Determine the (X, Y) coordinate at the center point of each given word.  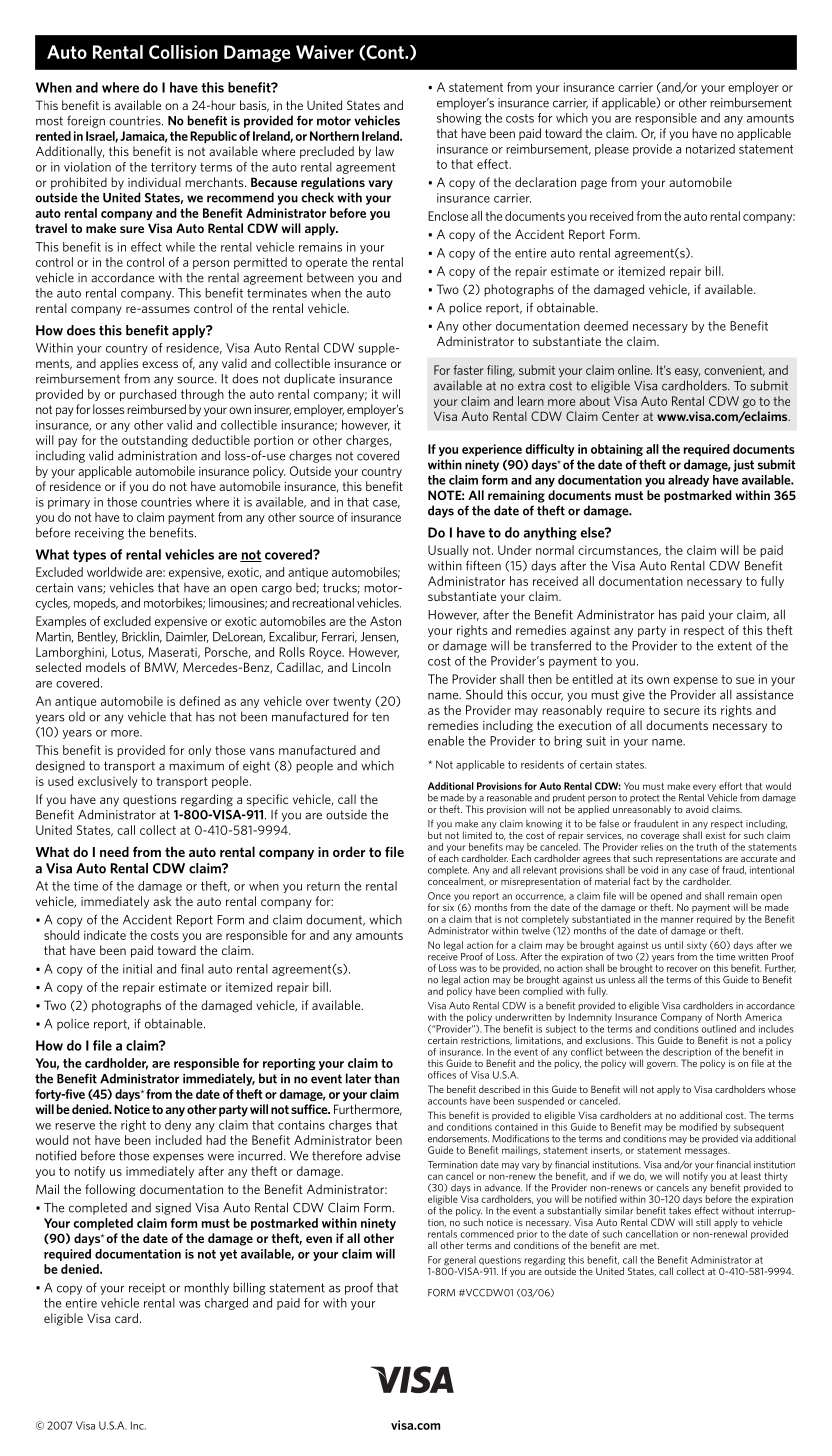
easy (687, 372)
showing (459, 119)
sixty (697, 947)
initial (137, 969)
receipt (147, 1289)
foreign (86, 121)
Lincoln (371, 667)
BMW (161, 668)
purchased (148, 395)
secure (682, 711)
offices (442, 1075)
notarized (710, 149)
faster (469, 370)
